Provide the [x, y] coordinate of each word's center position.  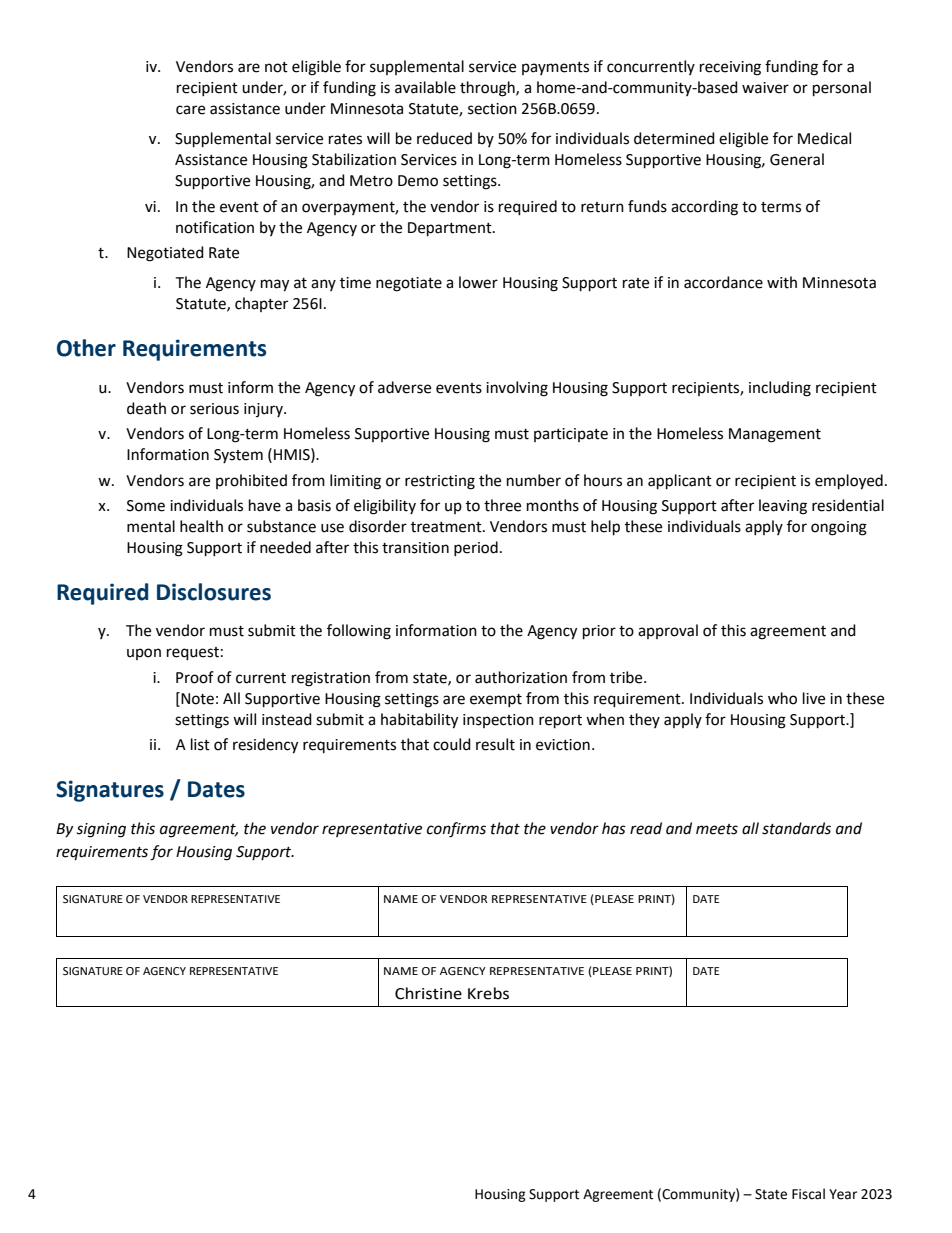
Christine [428, 993]
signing [101, 830]
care [190, 110]
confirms [456, 830]
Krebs [488, 993]
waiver [765, 88]
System [238, 456]
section [492, 109]
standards [796, 828]
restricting [440, 482]
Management [775, 435]
